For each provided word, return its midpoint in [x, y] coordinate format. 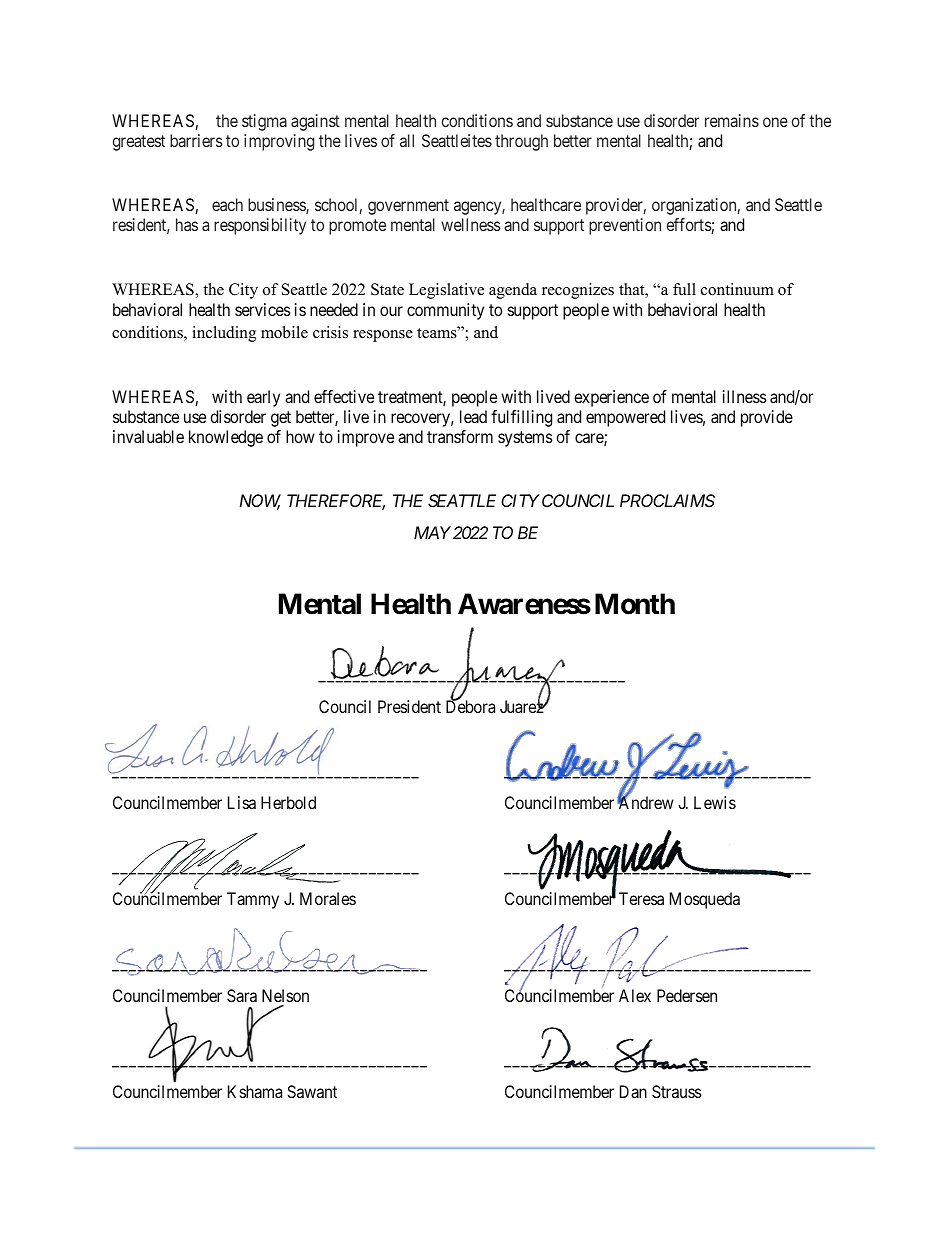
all [407, 140]
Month [635, 604]
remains [732, 120]
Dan [633, 1091]
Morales [328, 898]
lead [473, 416]
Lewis [715, 802]
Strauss [677, 1091]
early [263, 398]
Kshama [255, 1091]
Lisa [242, 802]
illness [745, 396]
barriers [196, 140]
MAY [432, 532]
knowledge [226, 438]
